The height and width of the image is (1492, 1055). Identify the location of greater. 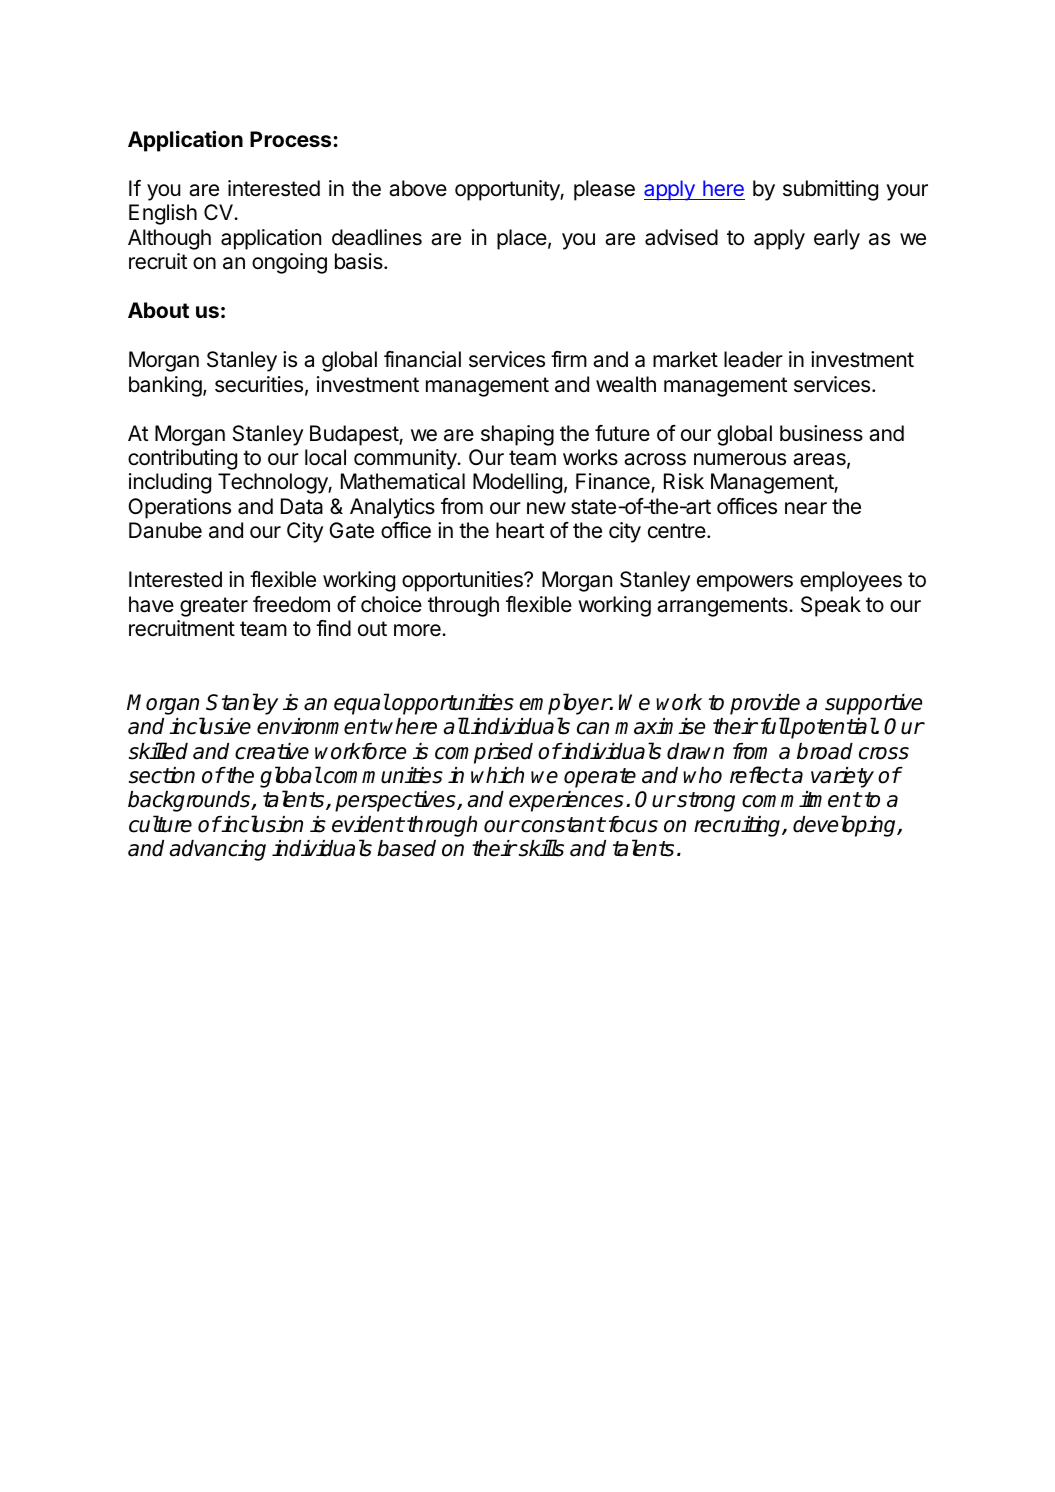
(214, 607).
